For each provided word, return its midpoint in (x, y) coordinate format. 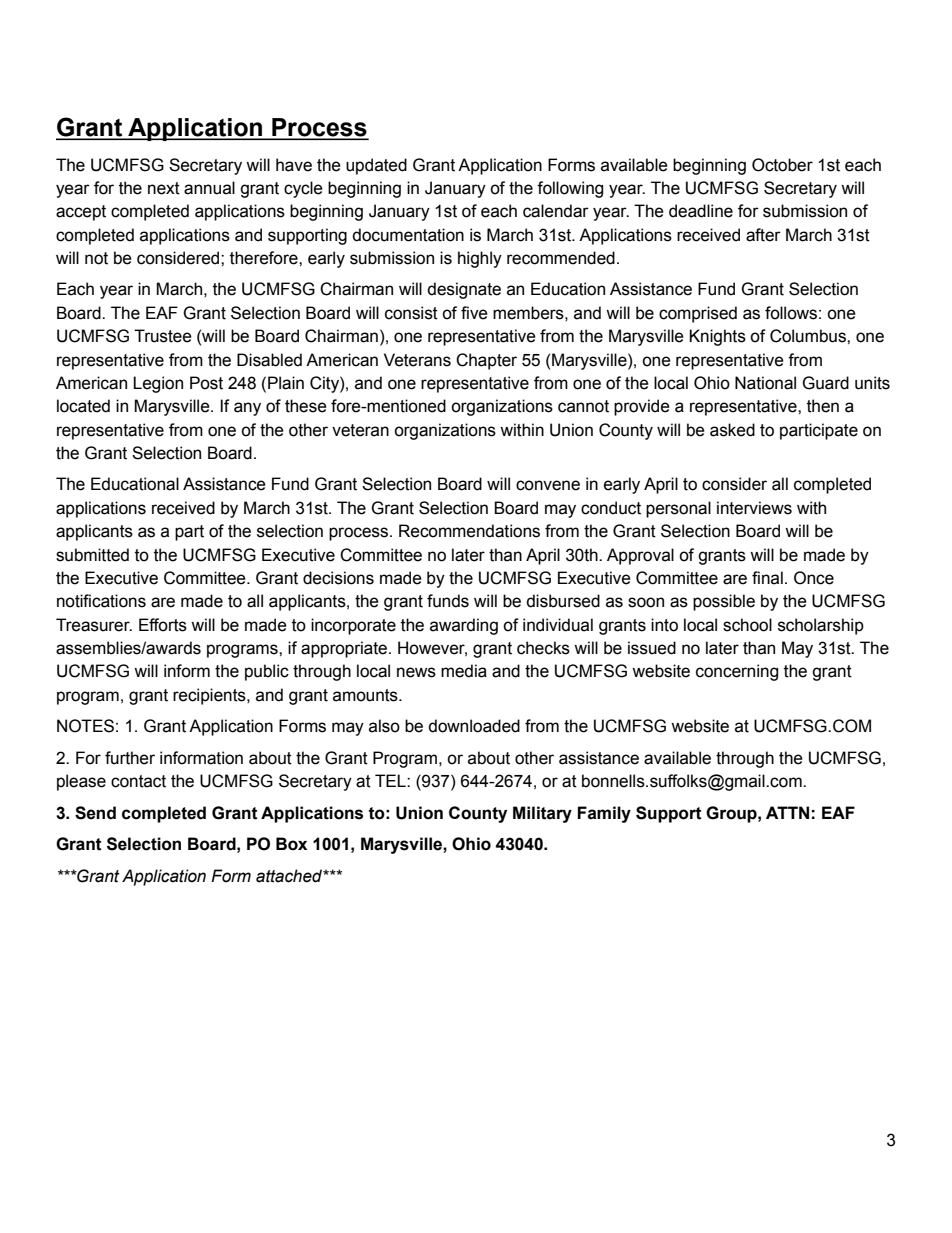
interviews (754, 508)
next (164, 188)
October (782, 165)
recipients (210, 696)
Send (95, 813)
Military (542, 814)
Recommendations (469, 531)
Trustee (163, 336)
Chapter (486, 361)
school (747, 625)
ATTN (787, 812)
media (464, 671)
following (570, 189)
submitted (92, 555)
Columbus (809, 336)
